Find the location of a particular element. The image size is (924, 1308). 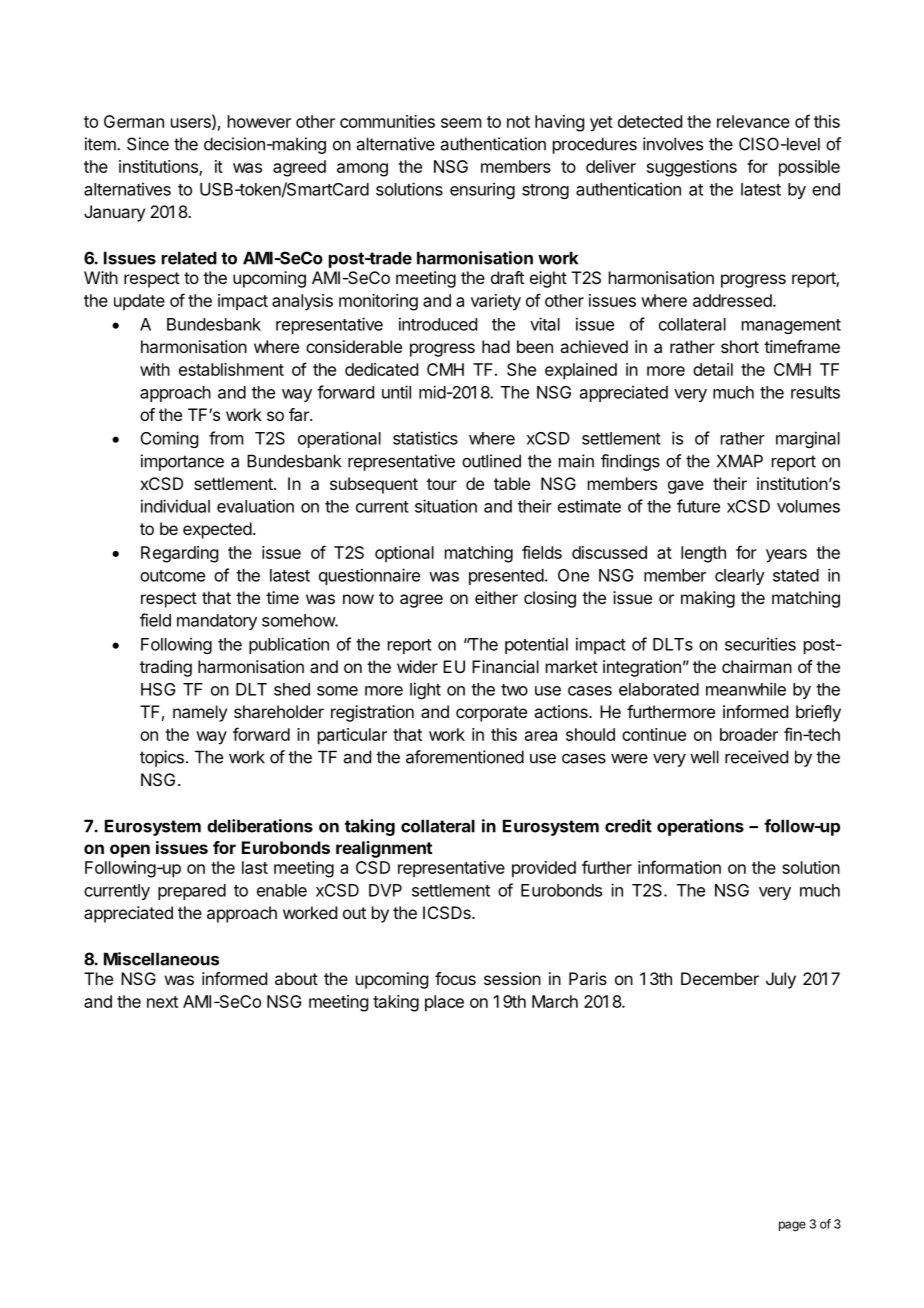

chairman is located at coordinates (757, 666).
